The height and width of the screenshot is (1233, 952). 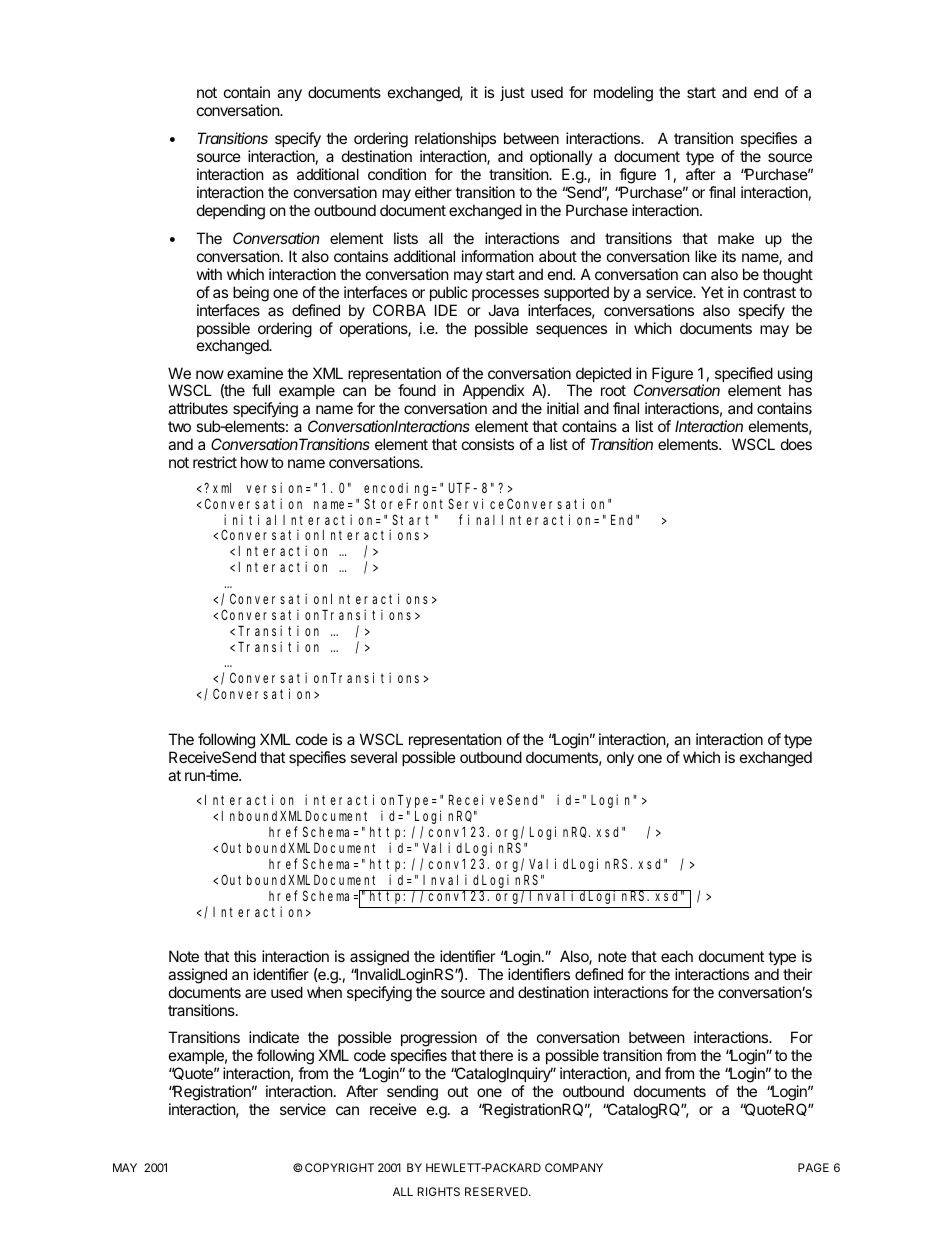 What do you see at coordinates (677, 956) in the screenshot?
I see `each` at bounding box center [677, 956].
